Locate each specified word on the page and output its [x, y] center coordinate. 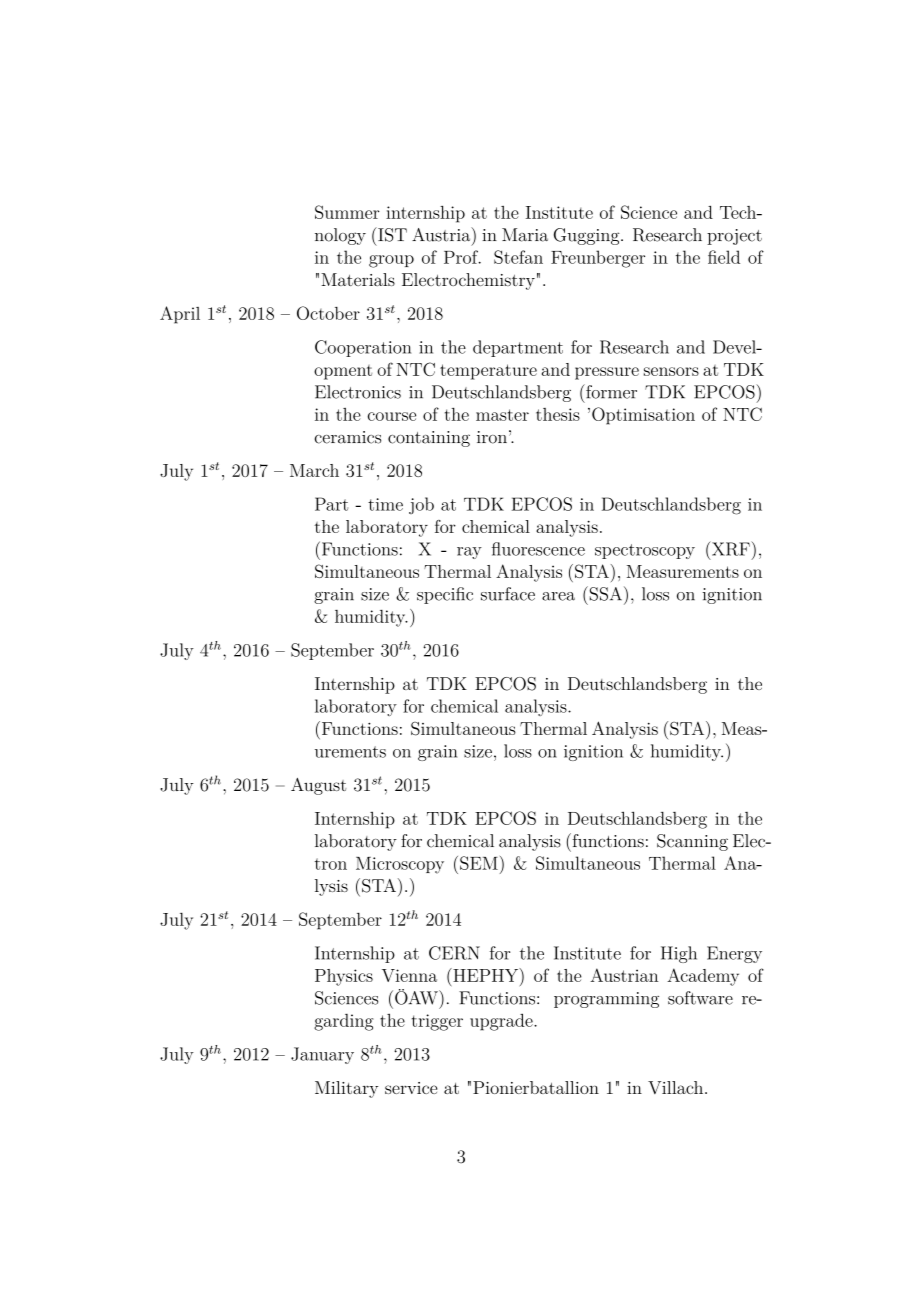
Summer [347, 212]
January [322, 1055]
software [700, 998]
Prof [462, 257]
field [724, 257]
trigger [437, 1022]
